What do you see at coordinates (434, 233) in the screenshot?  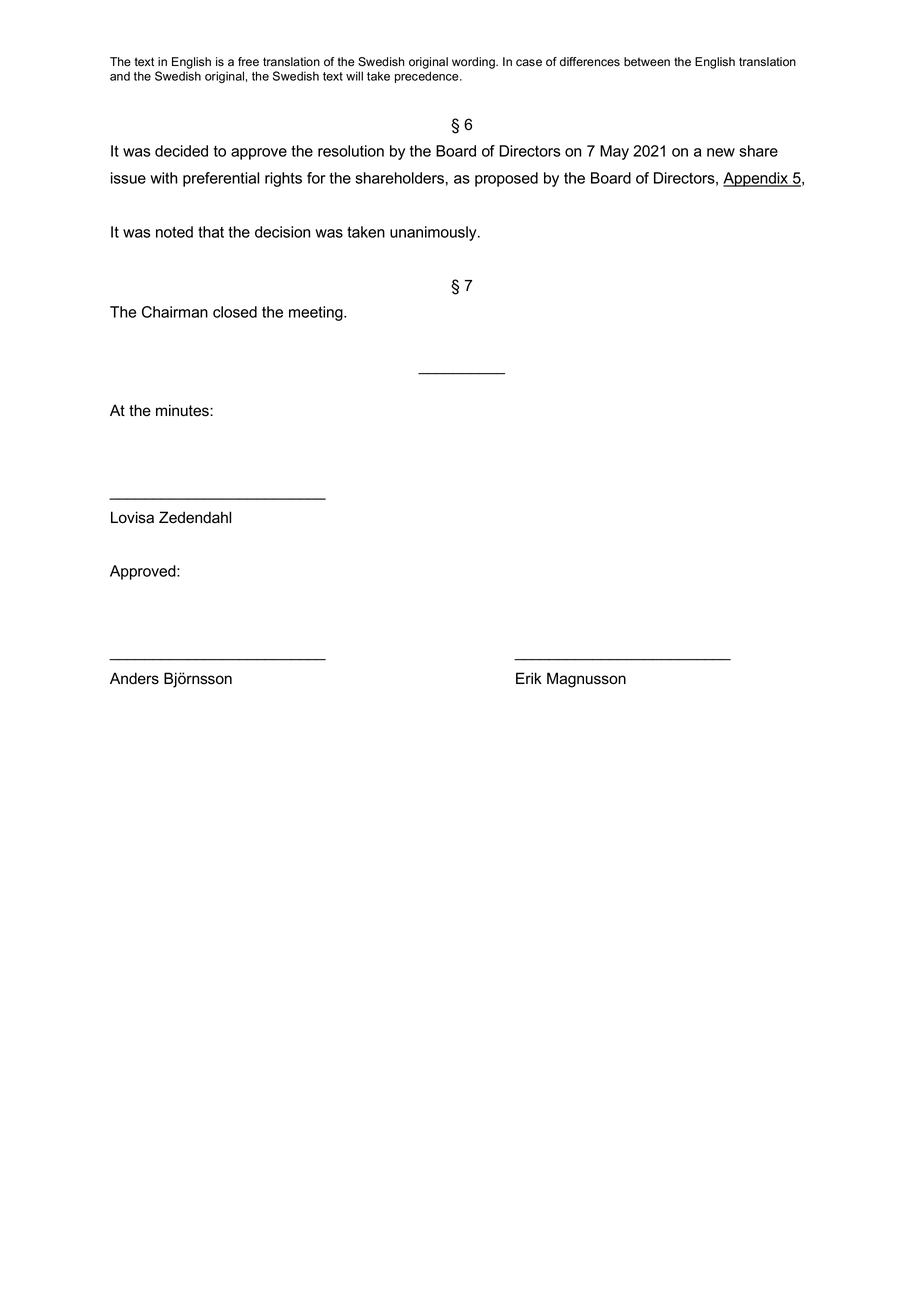 I see `unanimously` at bounding box center [434, 233].
